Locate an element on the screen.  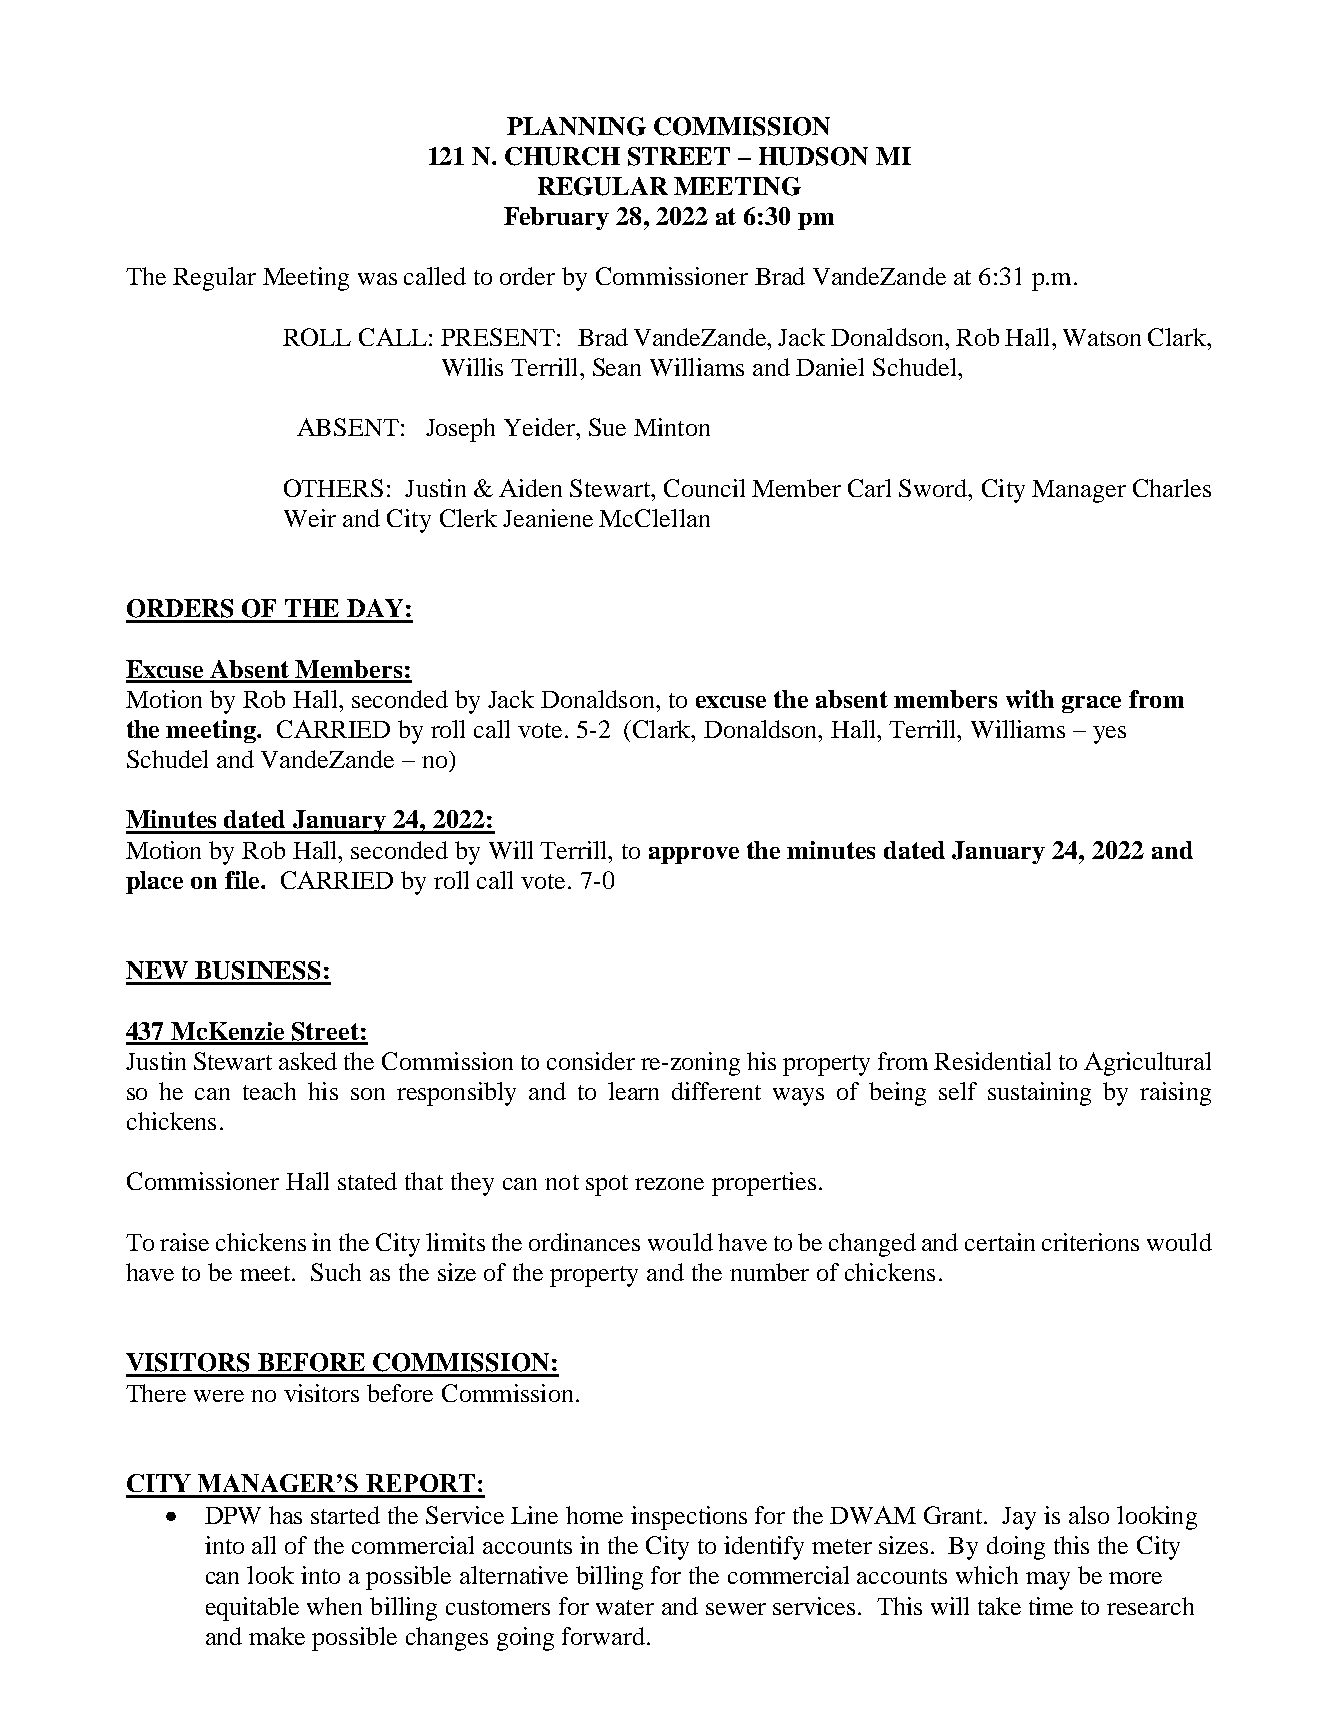
CHURCH is located at coordinates (562, 156).
